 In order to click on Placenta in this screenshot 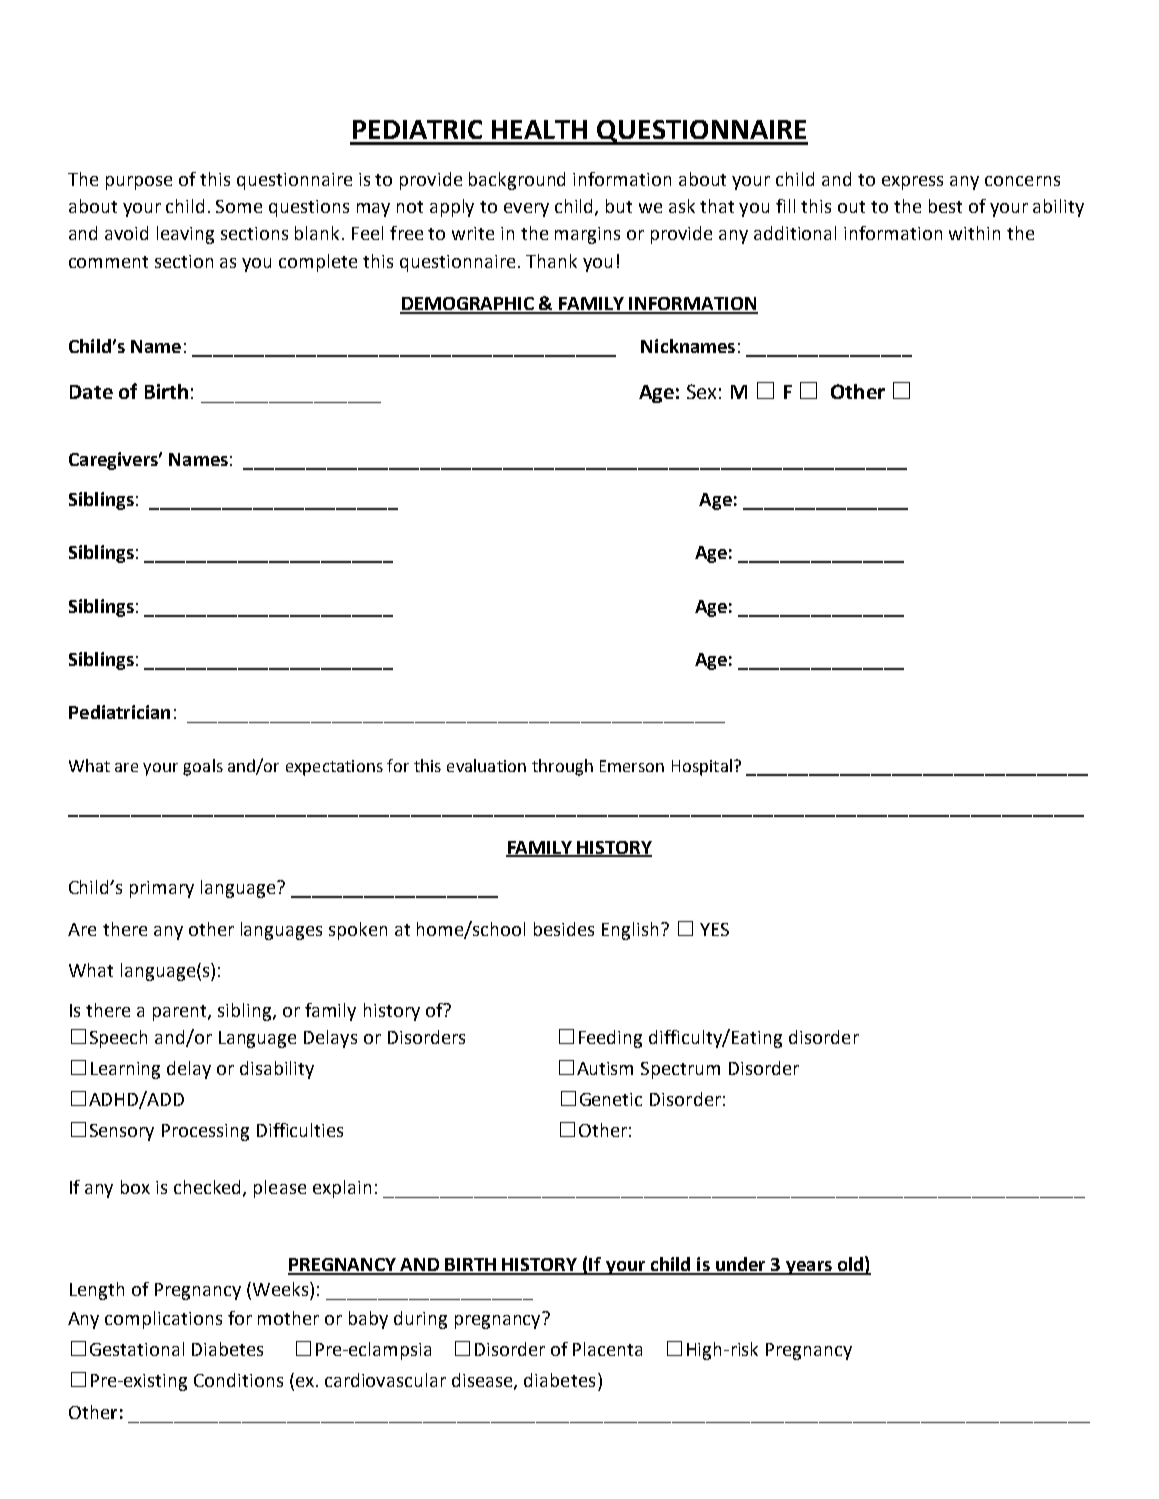, I will do `click(607, 1349)`.
